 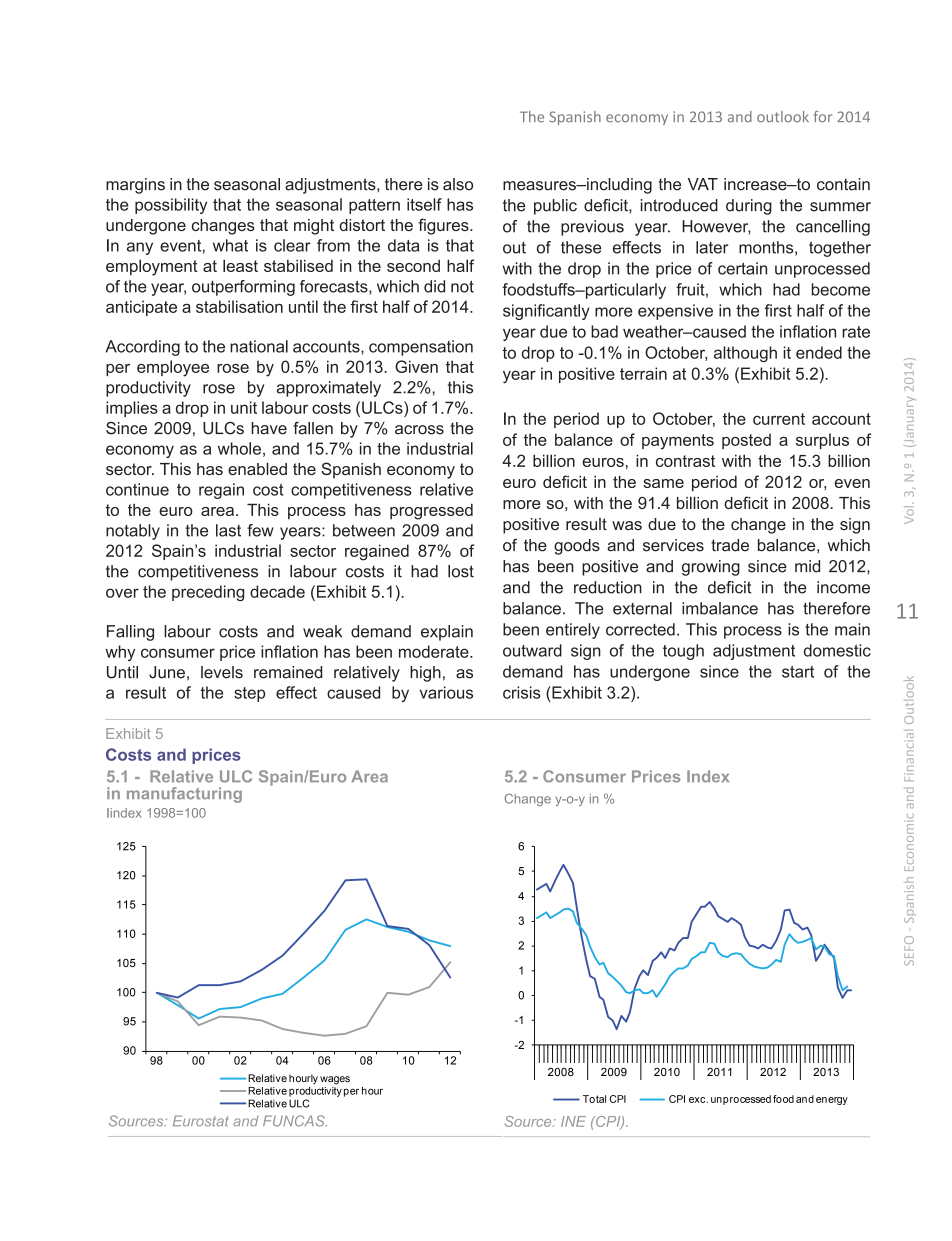 I want to click on explain, so click(x=447, y=633).
